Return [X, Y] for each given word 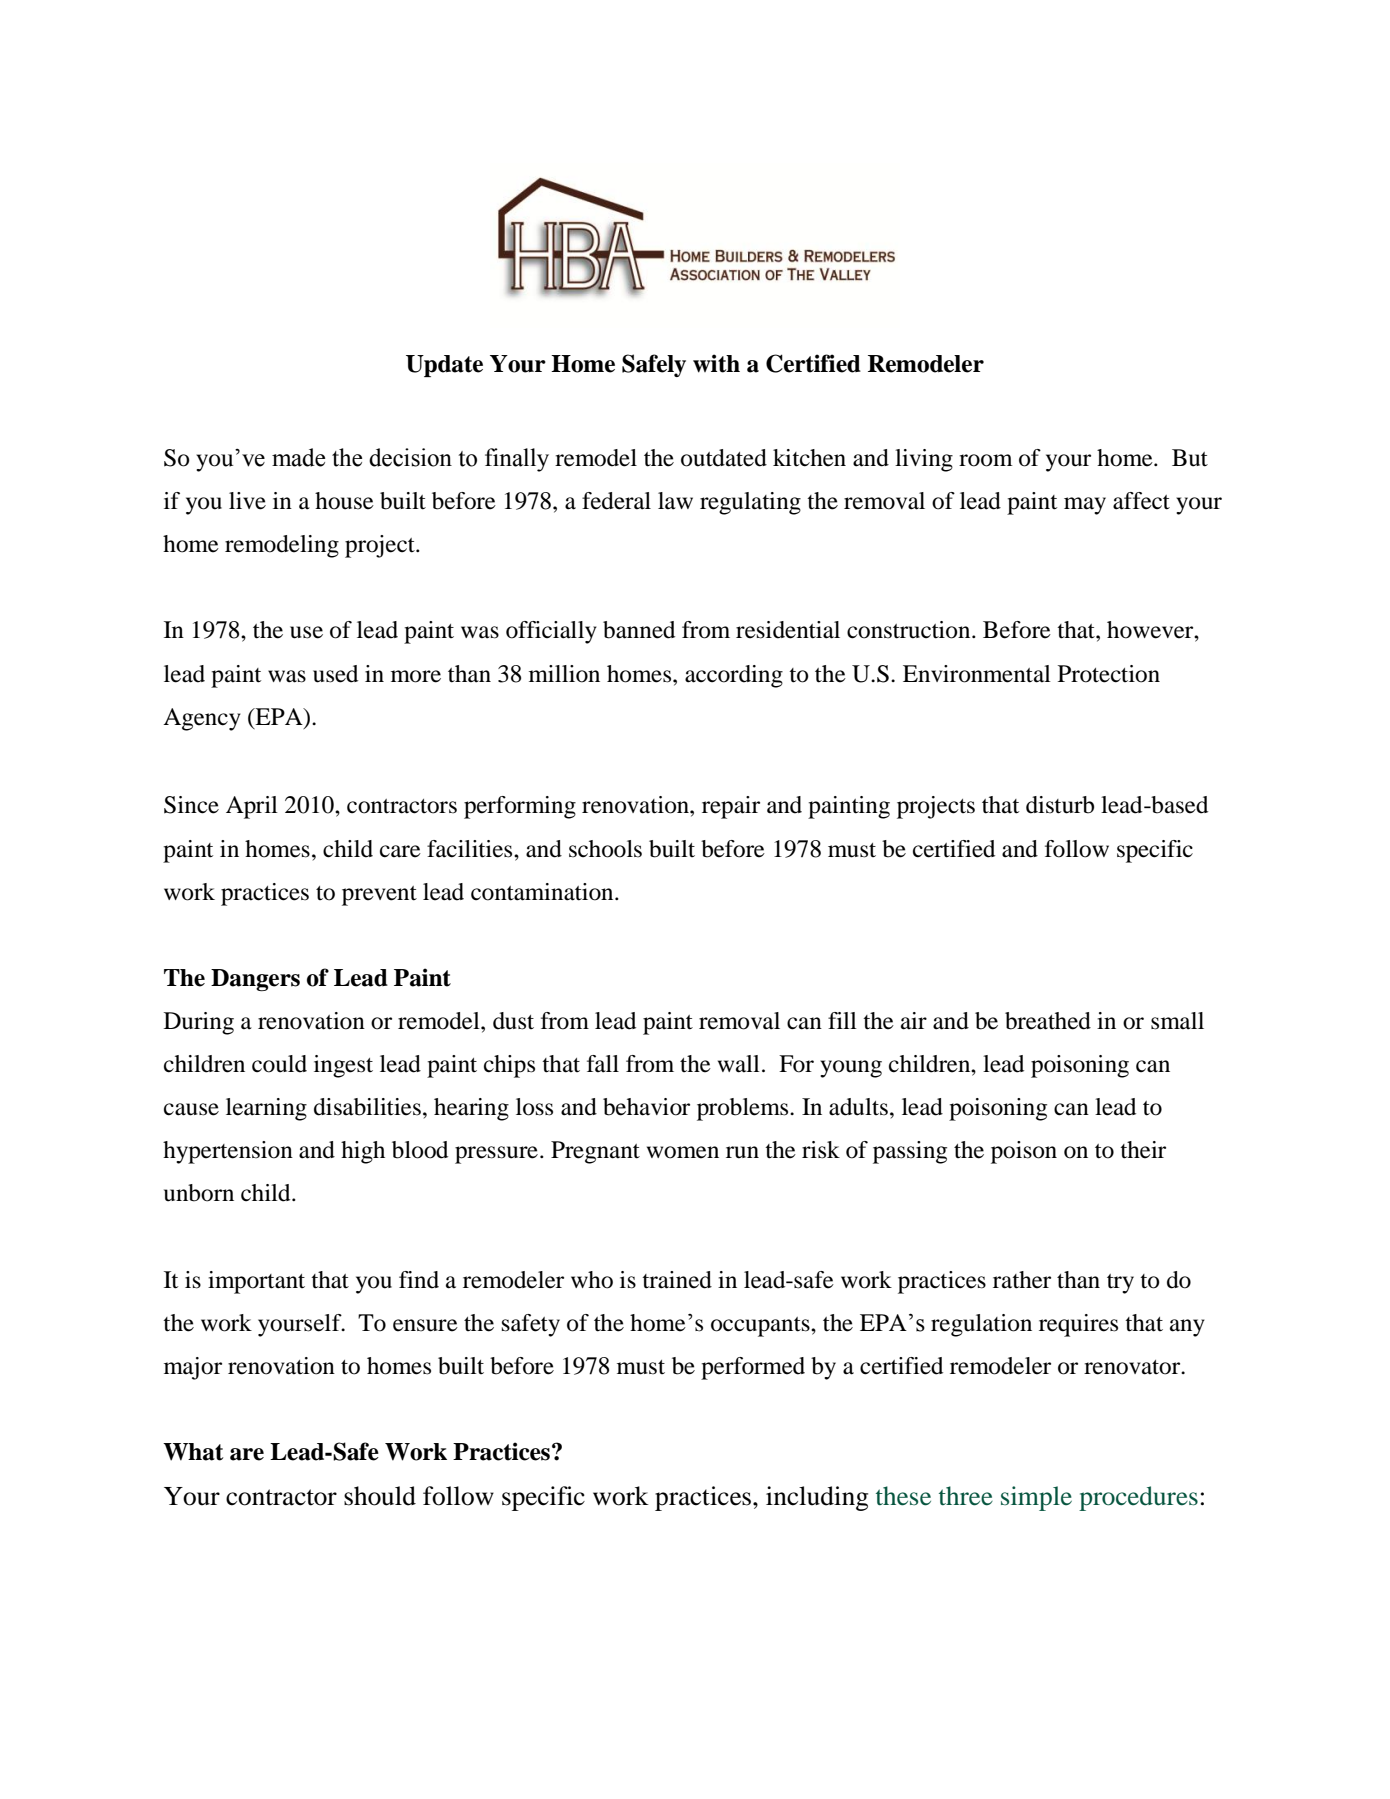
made [298, 457]
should [380, 1496]
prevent [379, 896]
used [335, 674]
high [363, 1152]
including [817, 1498]
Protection [1109, 674]
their [1143, 1150]
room [986, 460]
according [734, 676]
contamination [543, 892]
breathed [1048, 1021]
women [683, 1152]
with [716, 363]
